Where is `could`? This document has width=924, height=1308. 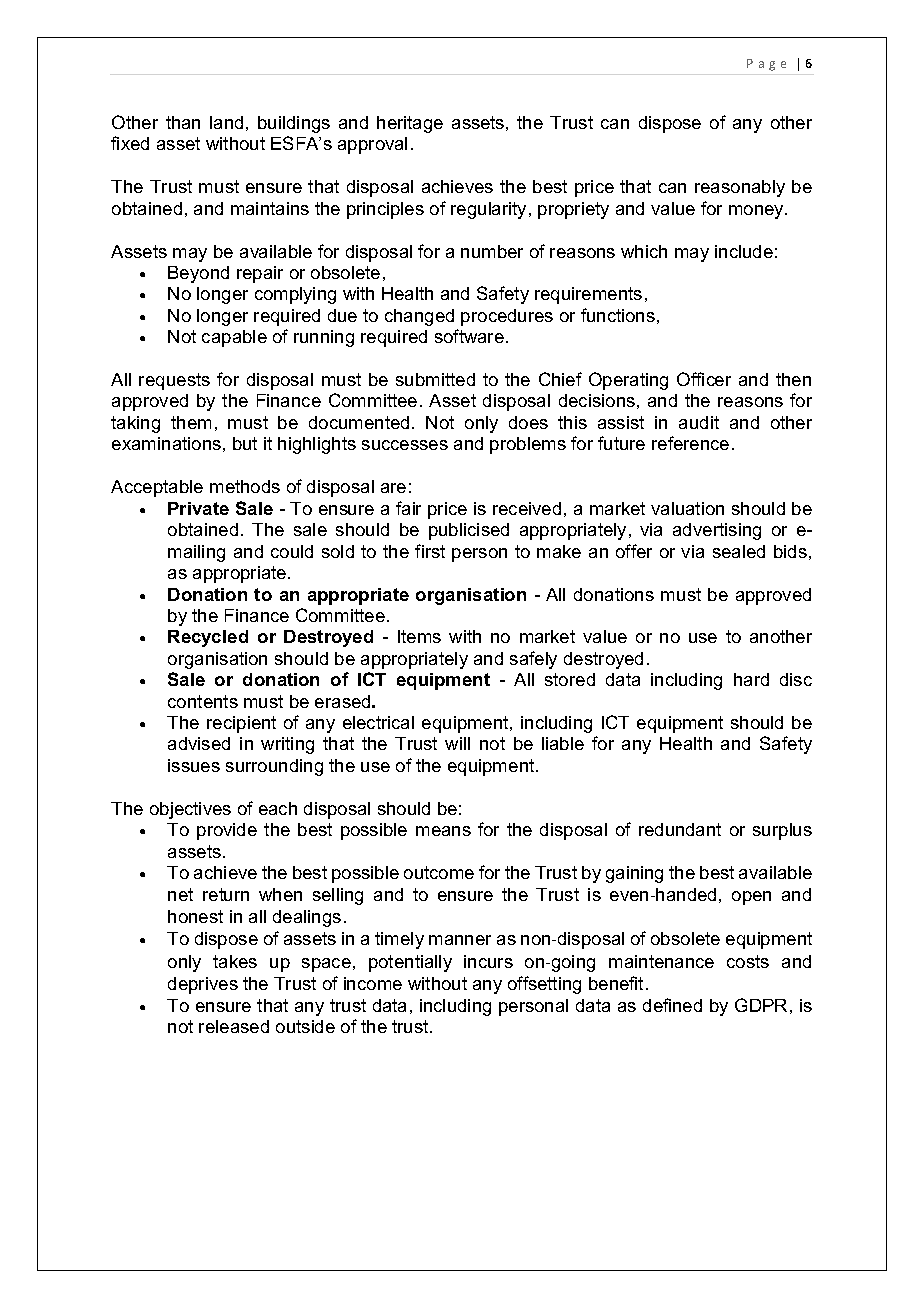 could is located at coordinates (292, 551).
